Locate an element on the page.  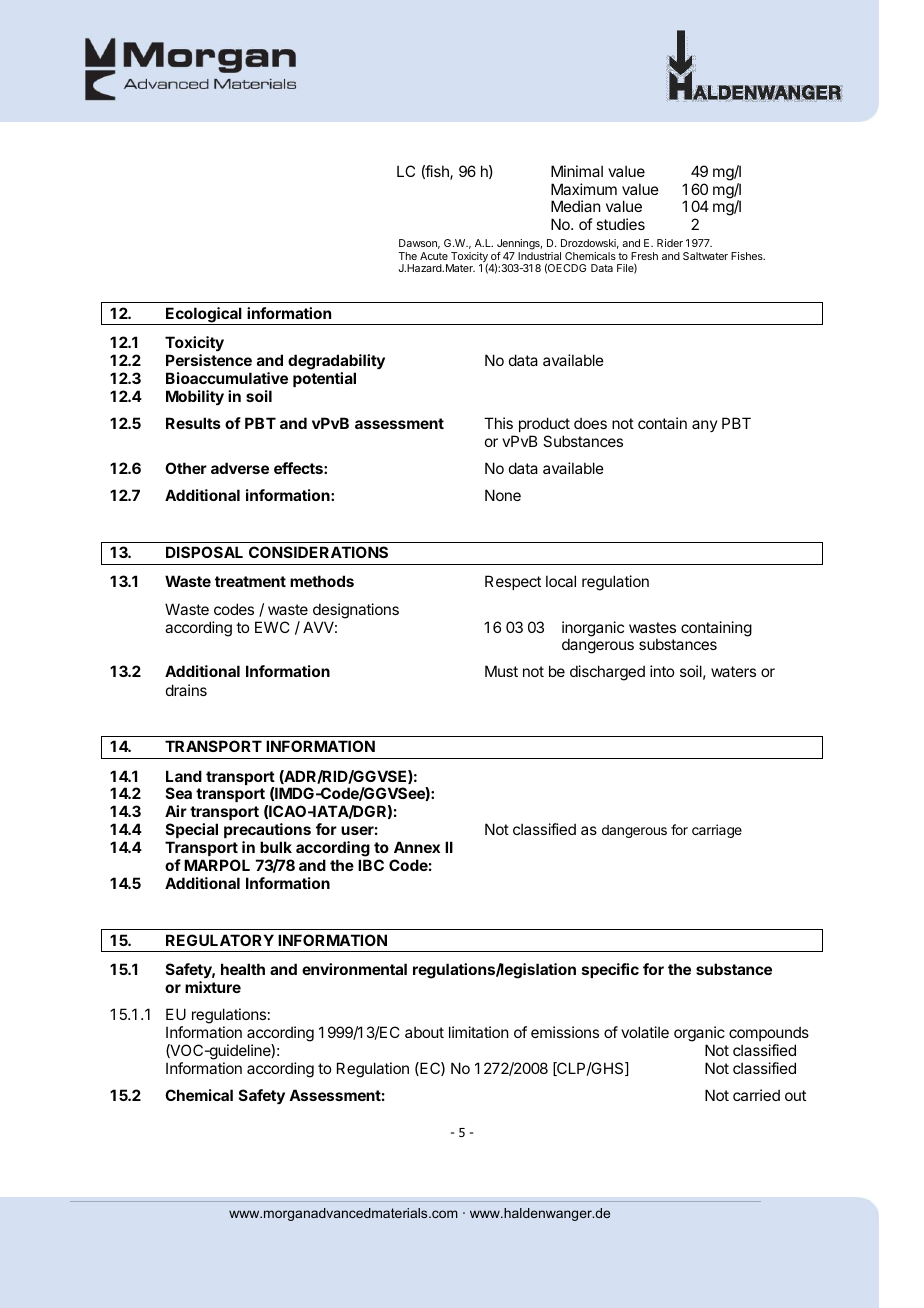
into is located at coordinates (662, 671).
